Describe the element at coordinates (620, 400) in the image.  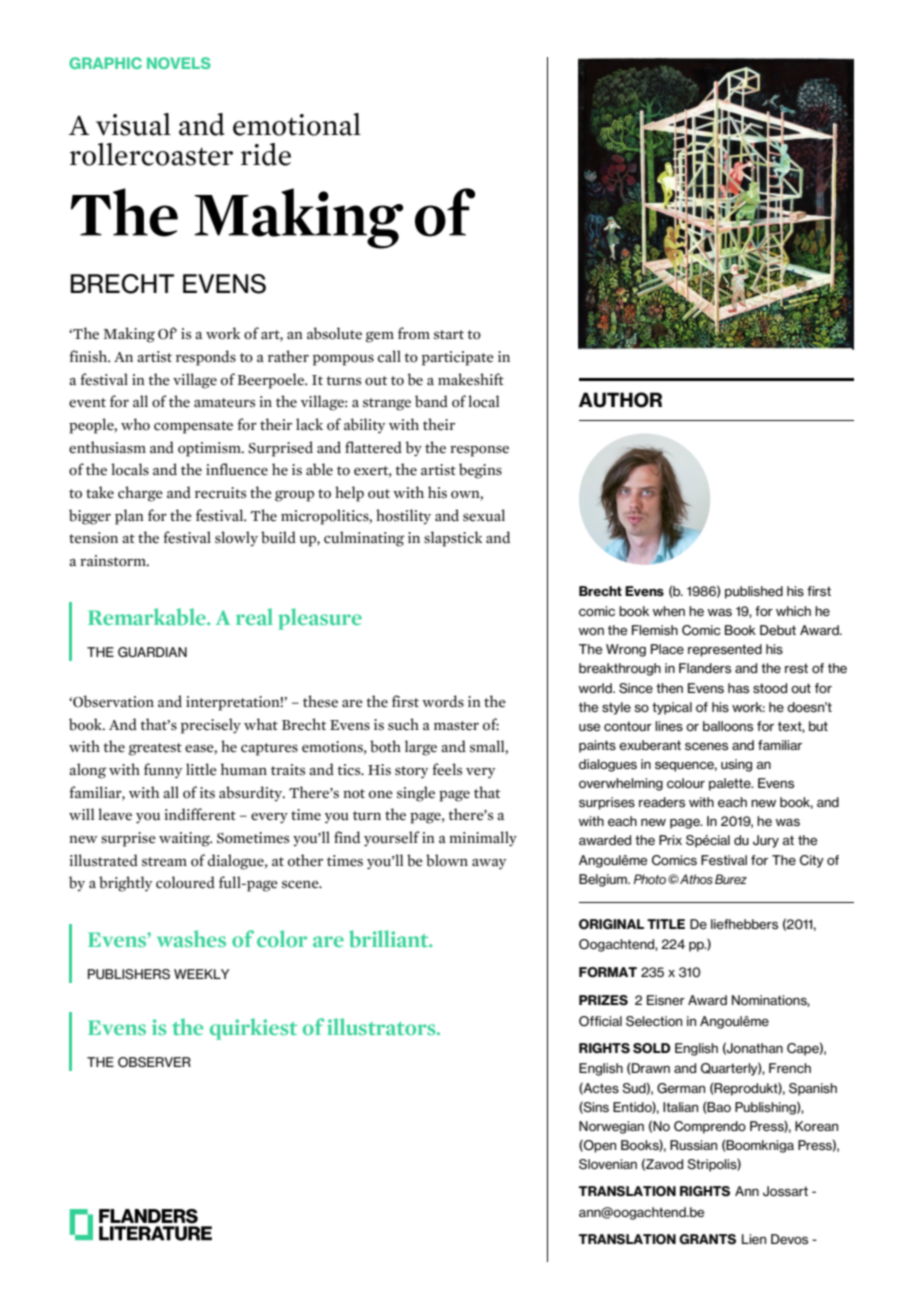
I see `AUTHOR` at that location.
